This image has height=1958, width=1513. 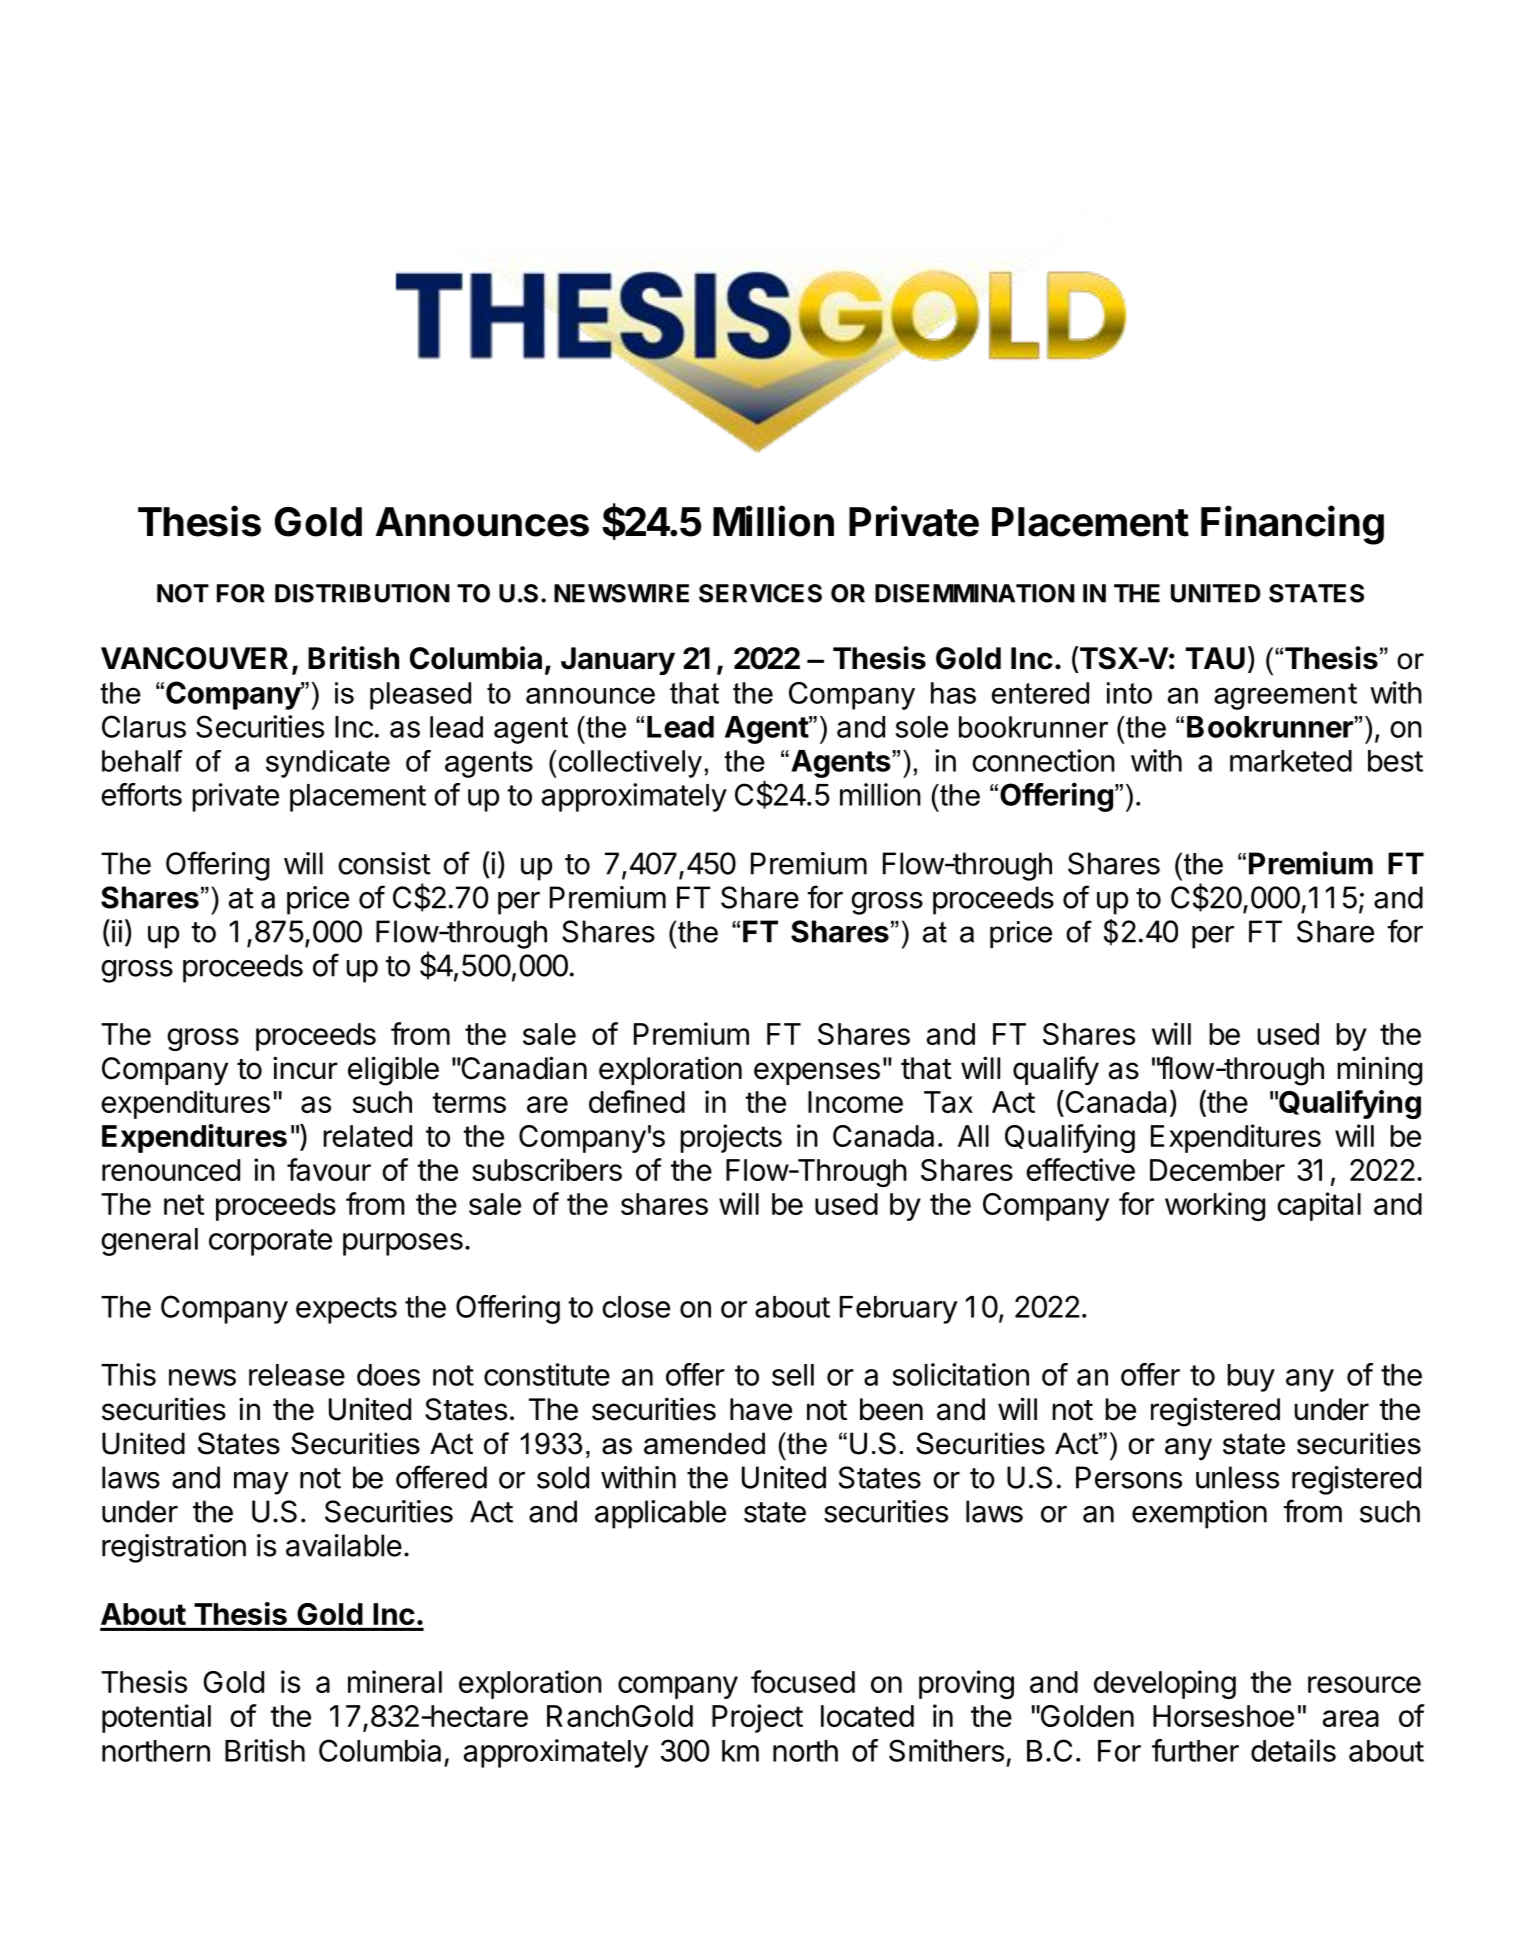 What do you see at coordinates (362, 593) in the image?
I see `DISTRIBUTION` at bounding box center [362, 593].
